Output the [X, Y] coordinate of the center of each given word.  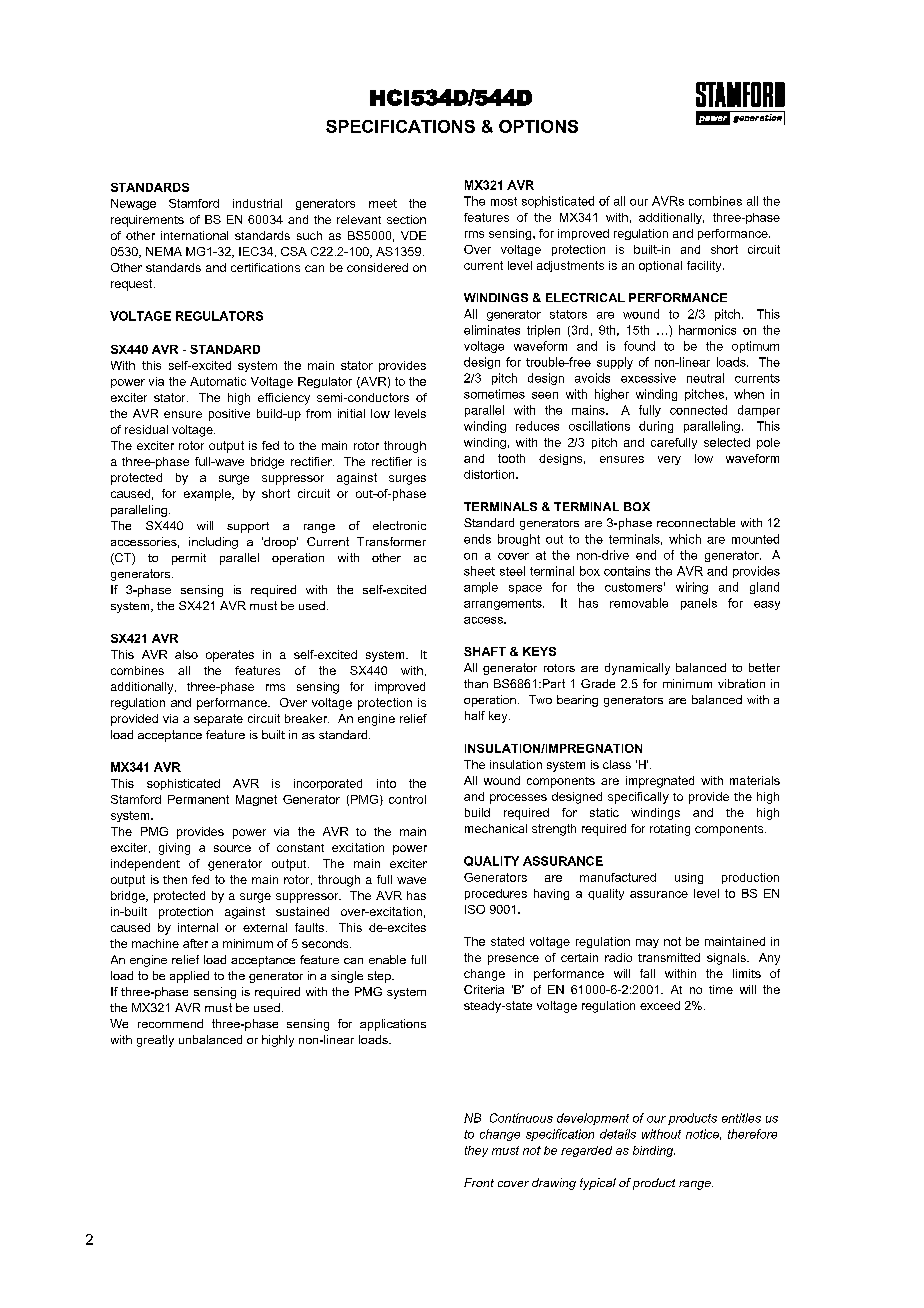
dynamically [637, 669]
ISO [475, 909]
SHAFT [485, 651]
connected [698, 410]
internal [198, 927]
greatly [155, 1041]
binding [654, 1151]
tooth [511, 458]
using [689, 878]
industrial [257, 203]
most [504, 201]
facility [705, 266]
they [476, 1151]
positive [229, 415]
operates [230, 656]
